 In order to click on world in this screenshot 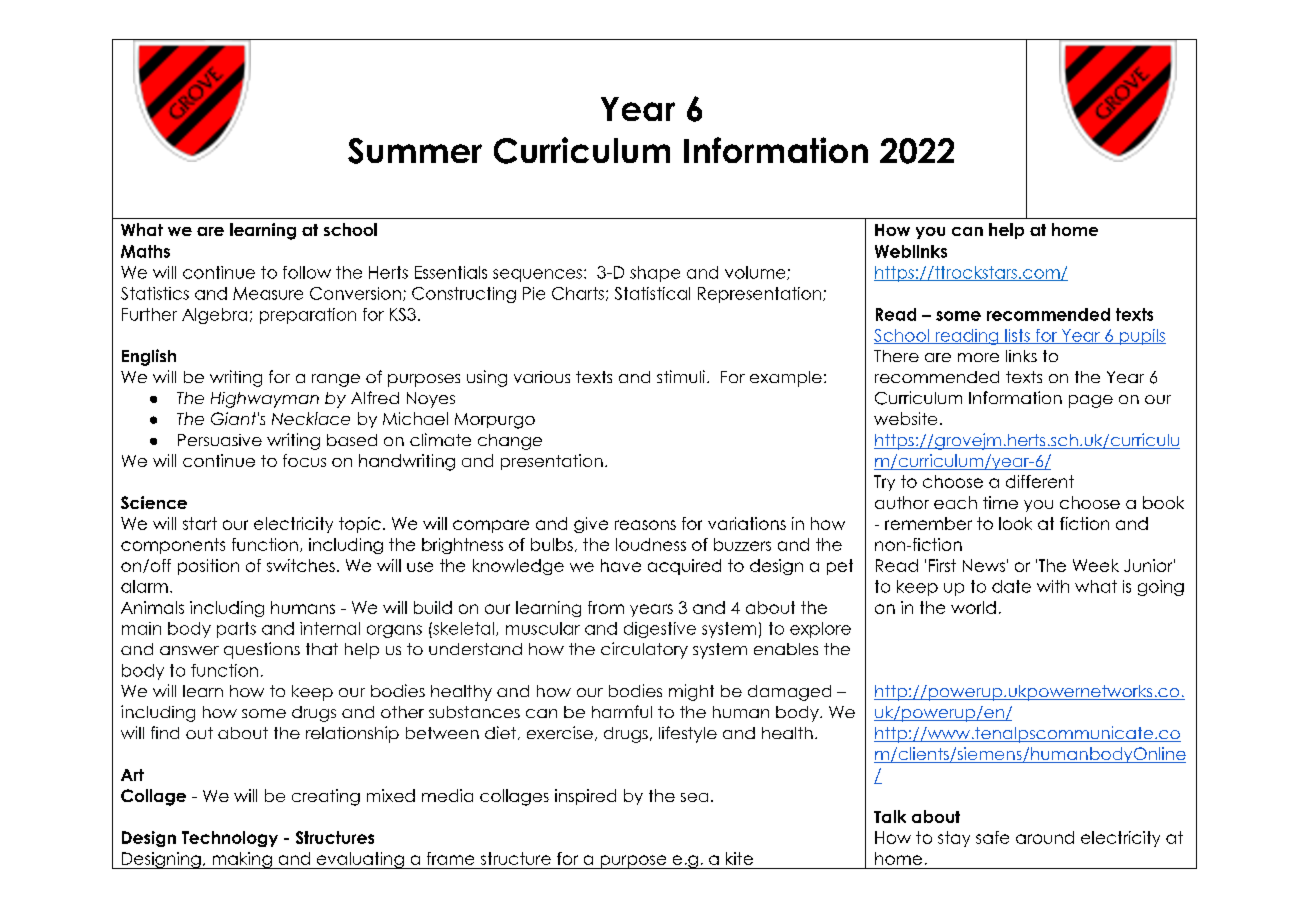, I will do `click(973, 607)`.
